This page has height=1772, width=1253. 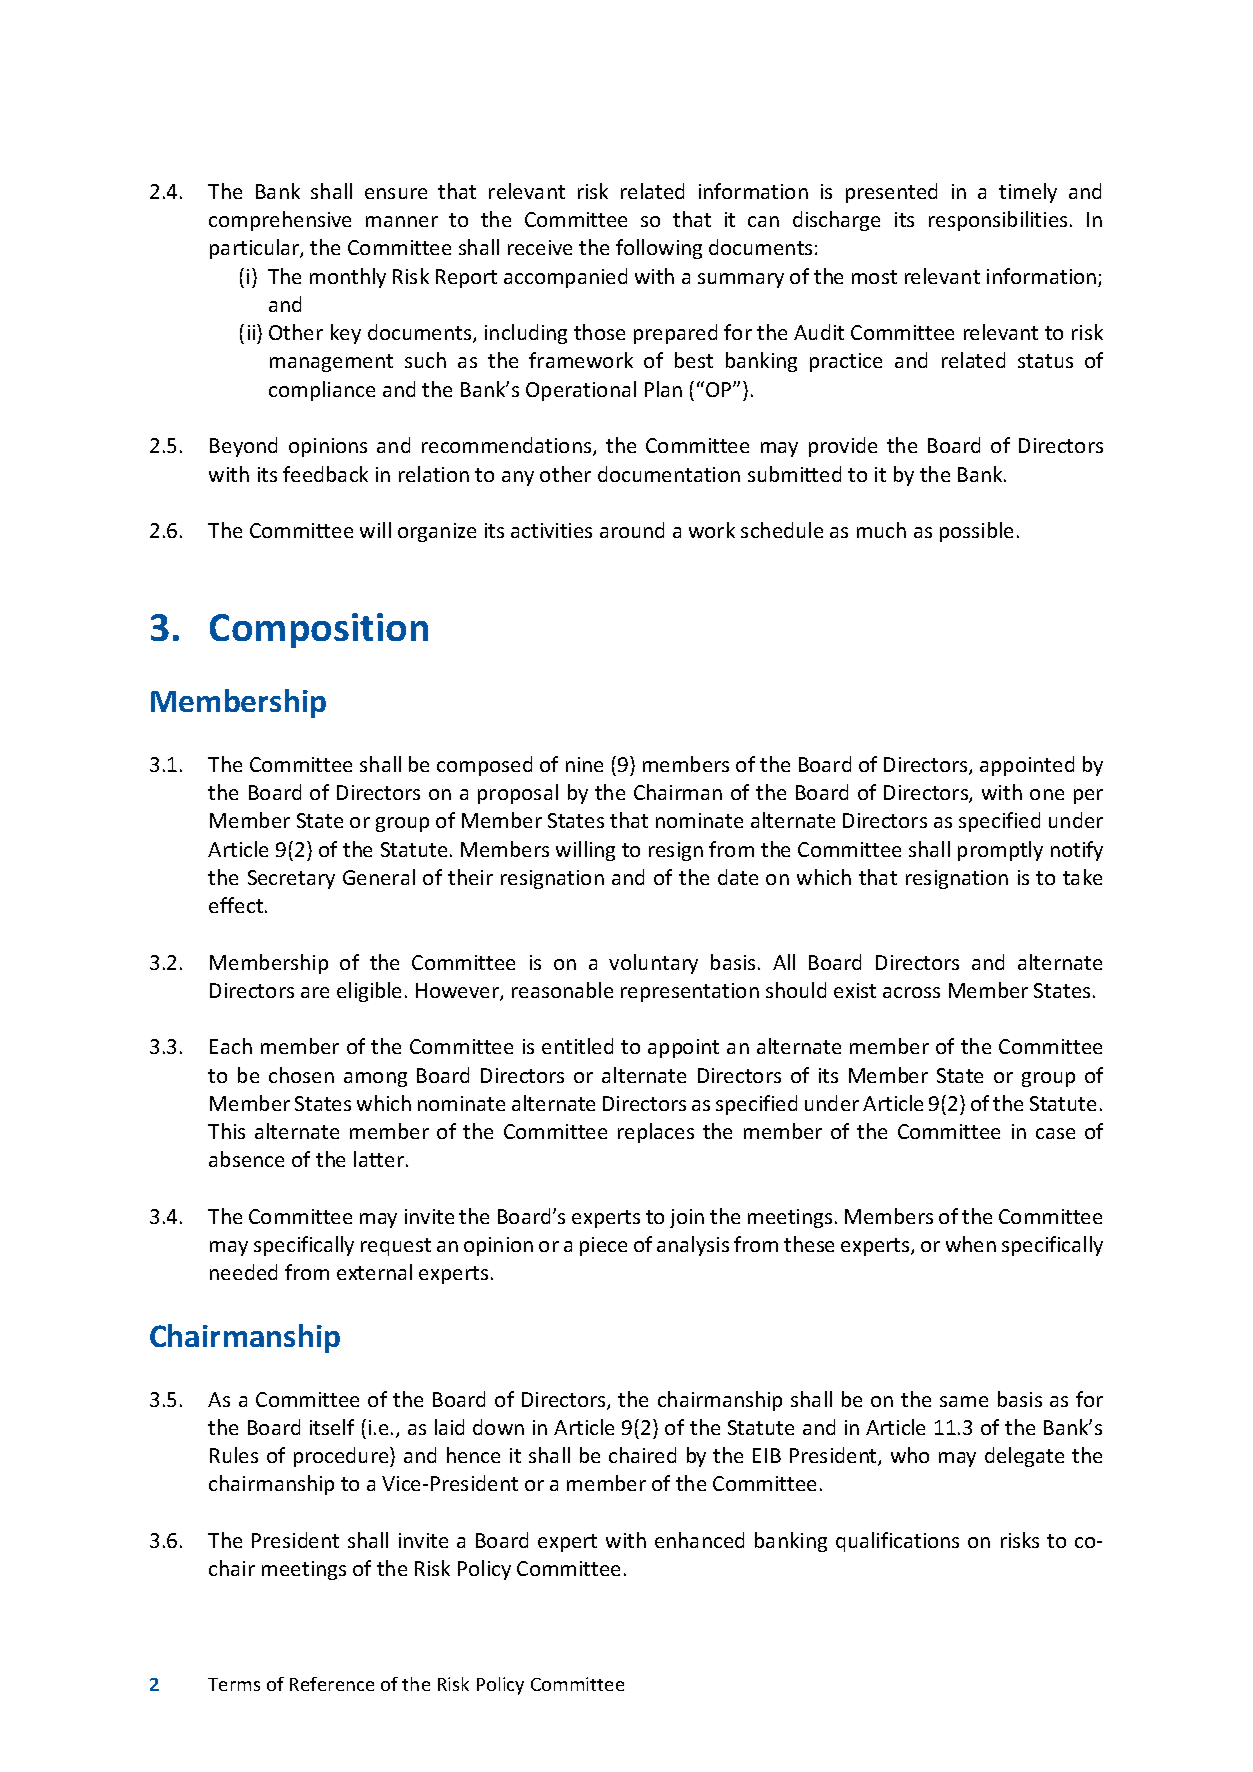 What do you see at coordinates (998, 221) in the page?
I see `responsibilities` at bounding box center [998, 221].
